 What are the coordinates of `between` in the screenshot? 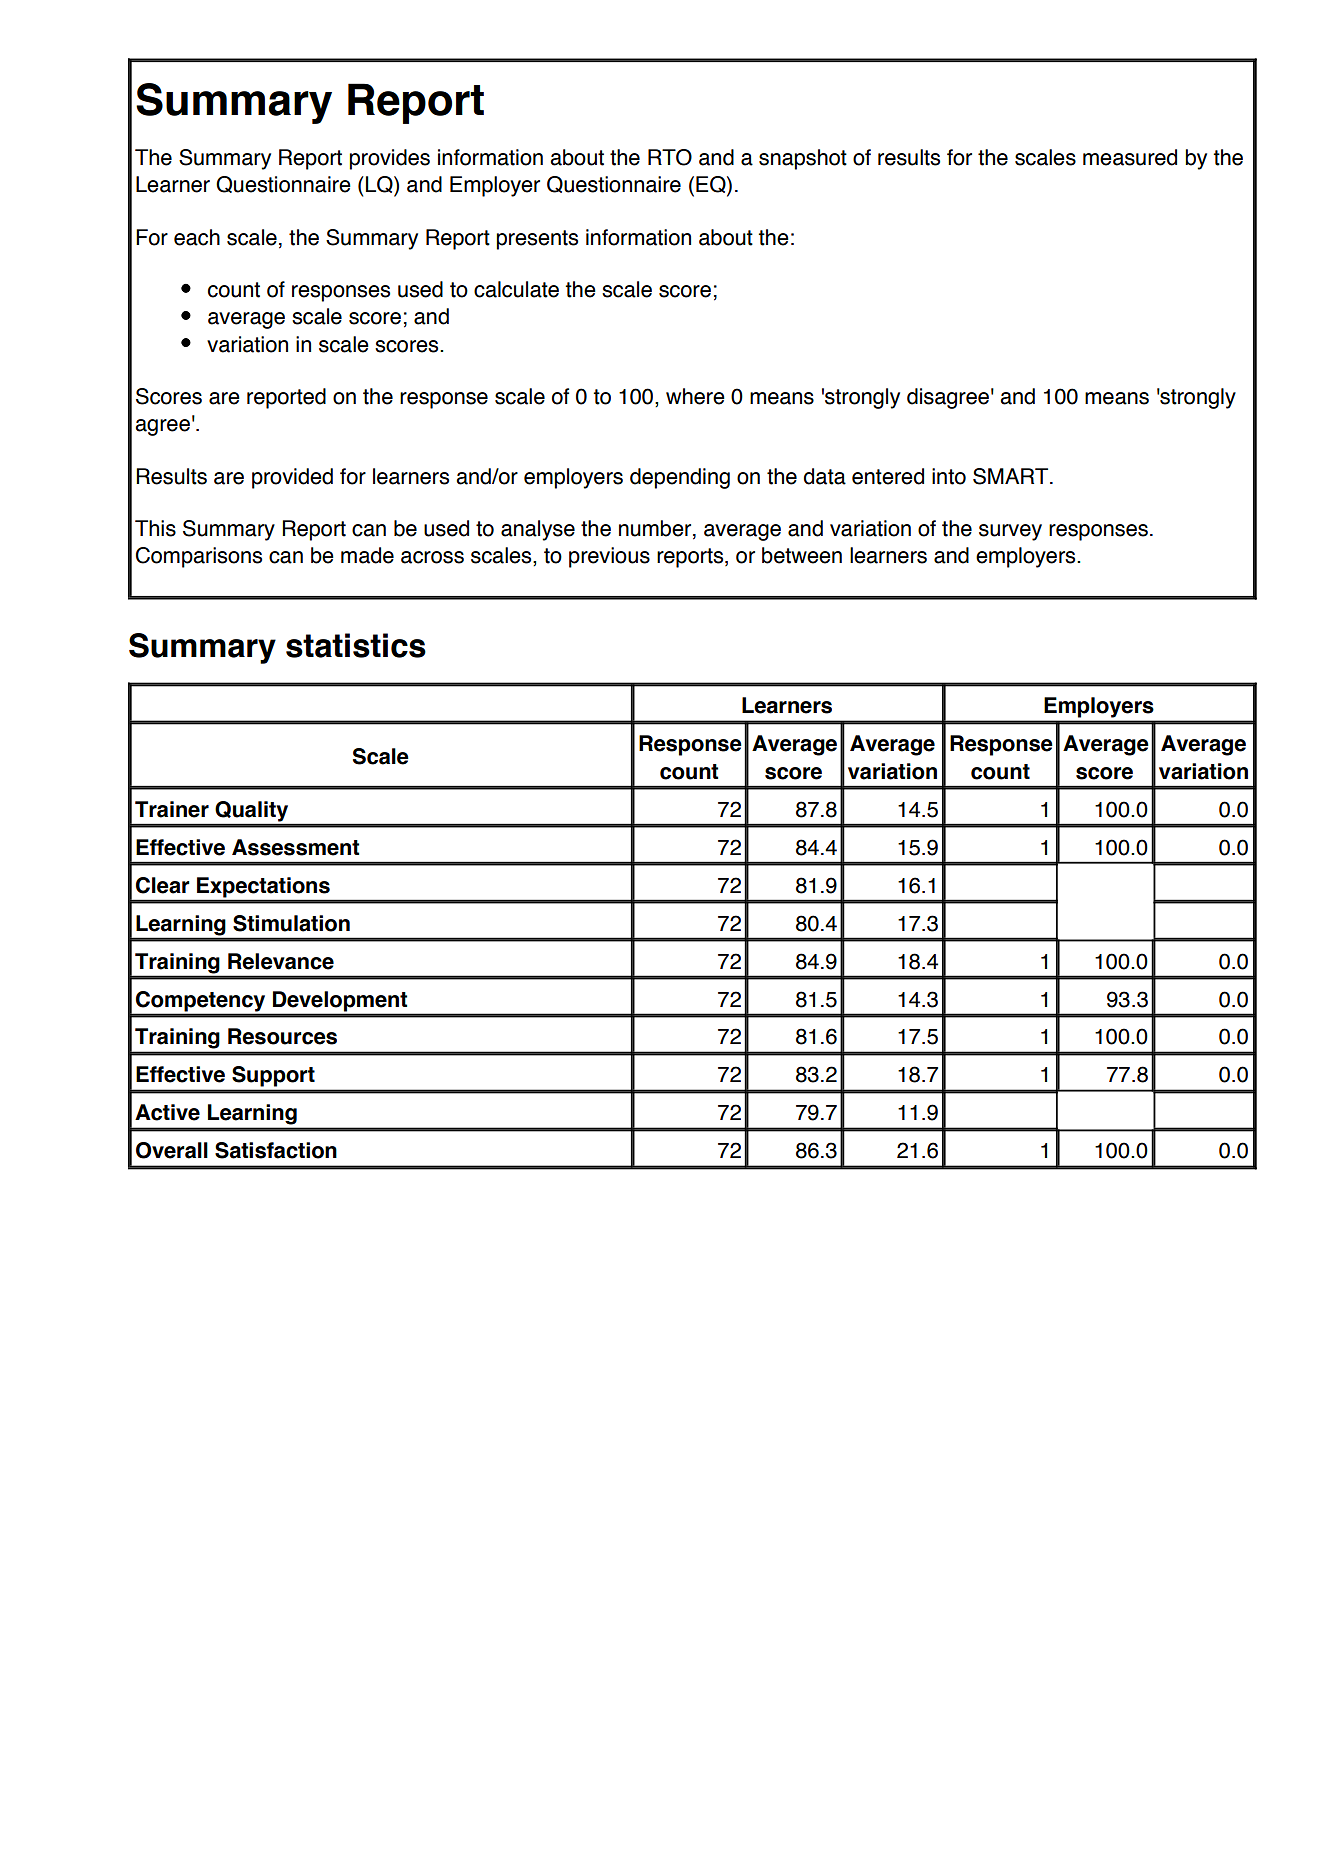 It's located at (802, 555).
